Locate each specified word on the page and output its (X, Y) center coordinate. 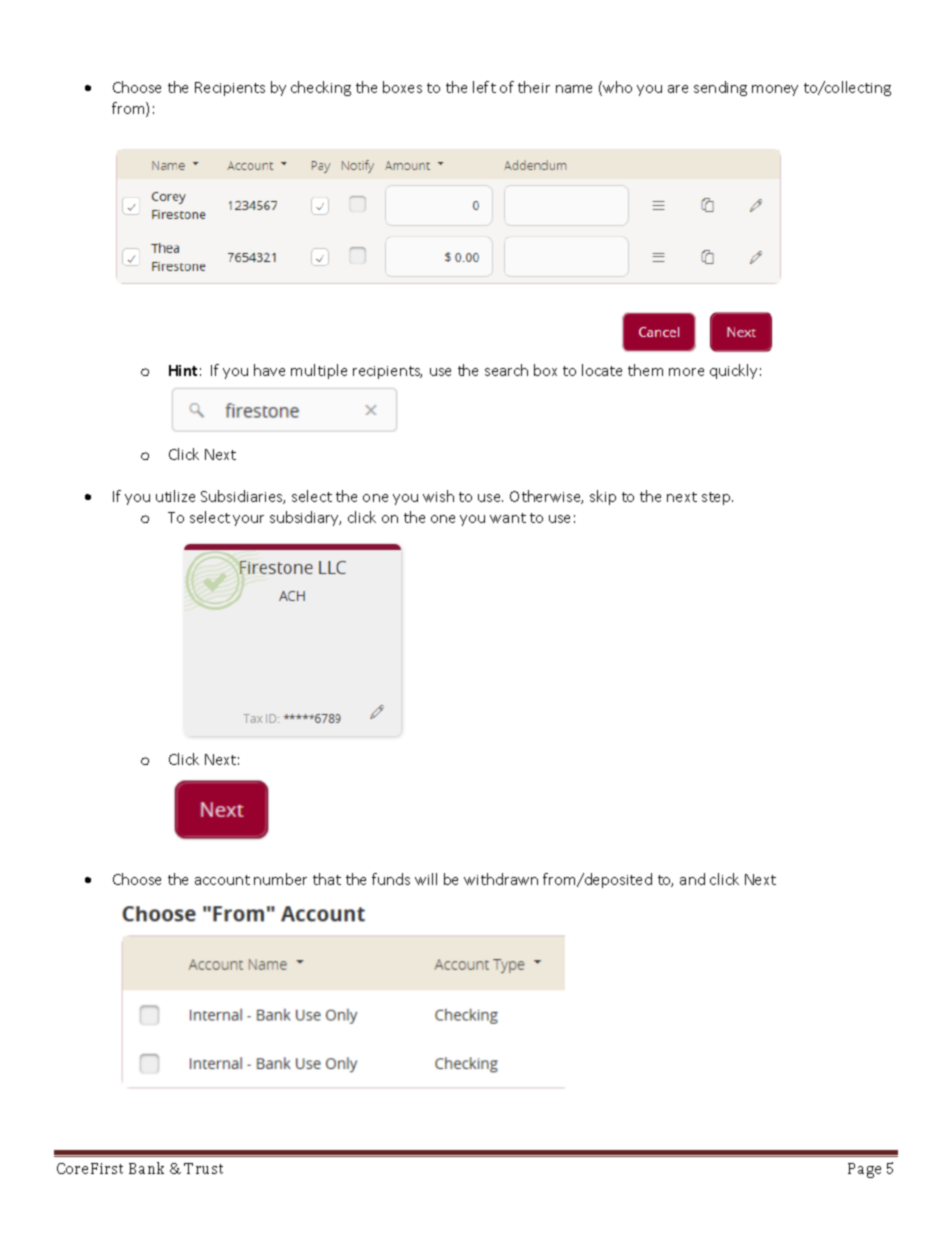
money (775, 90)
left (484, 87)
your (248, 520)
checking (321, 88)
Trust (203, 1168)
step (717, 498)
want (508, 518)
